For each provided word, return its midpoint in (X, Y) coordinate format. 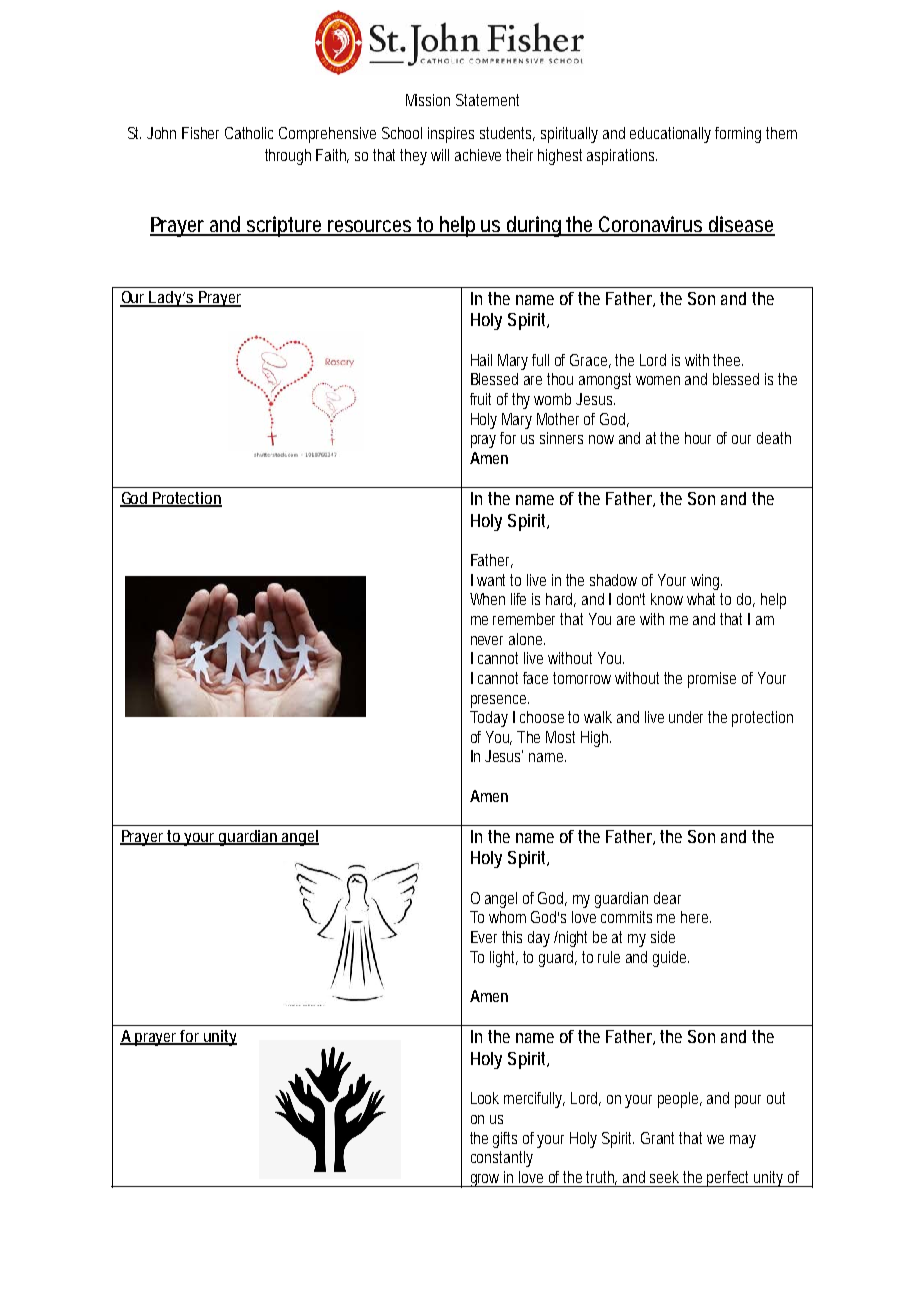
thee (728, 360)
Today (489, 719)
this (512, 937)
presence (500, 701)
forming (738, 135)
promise (712, 680)
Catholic (249, 133)
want (494, 580)
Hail (481, 360)
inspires (451, 135)
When (487, 599)
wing (706, 582)
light (504, 959)
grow (486, 1180)
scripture (285, 226)
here (696, 917)
